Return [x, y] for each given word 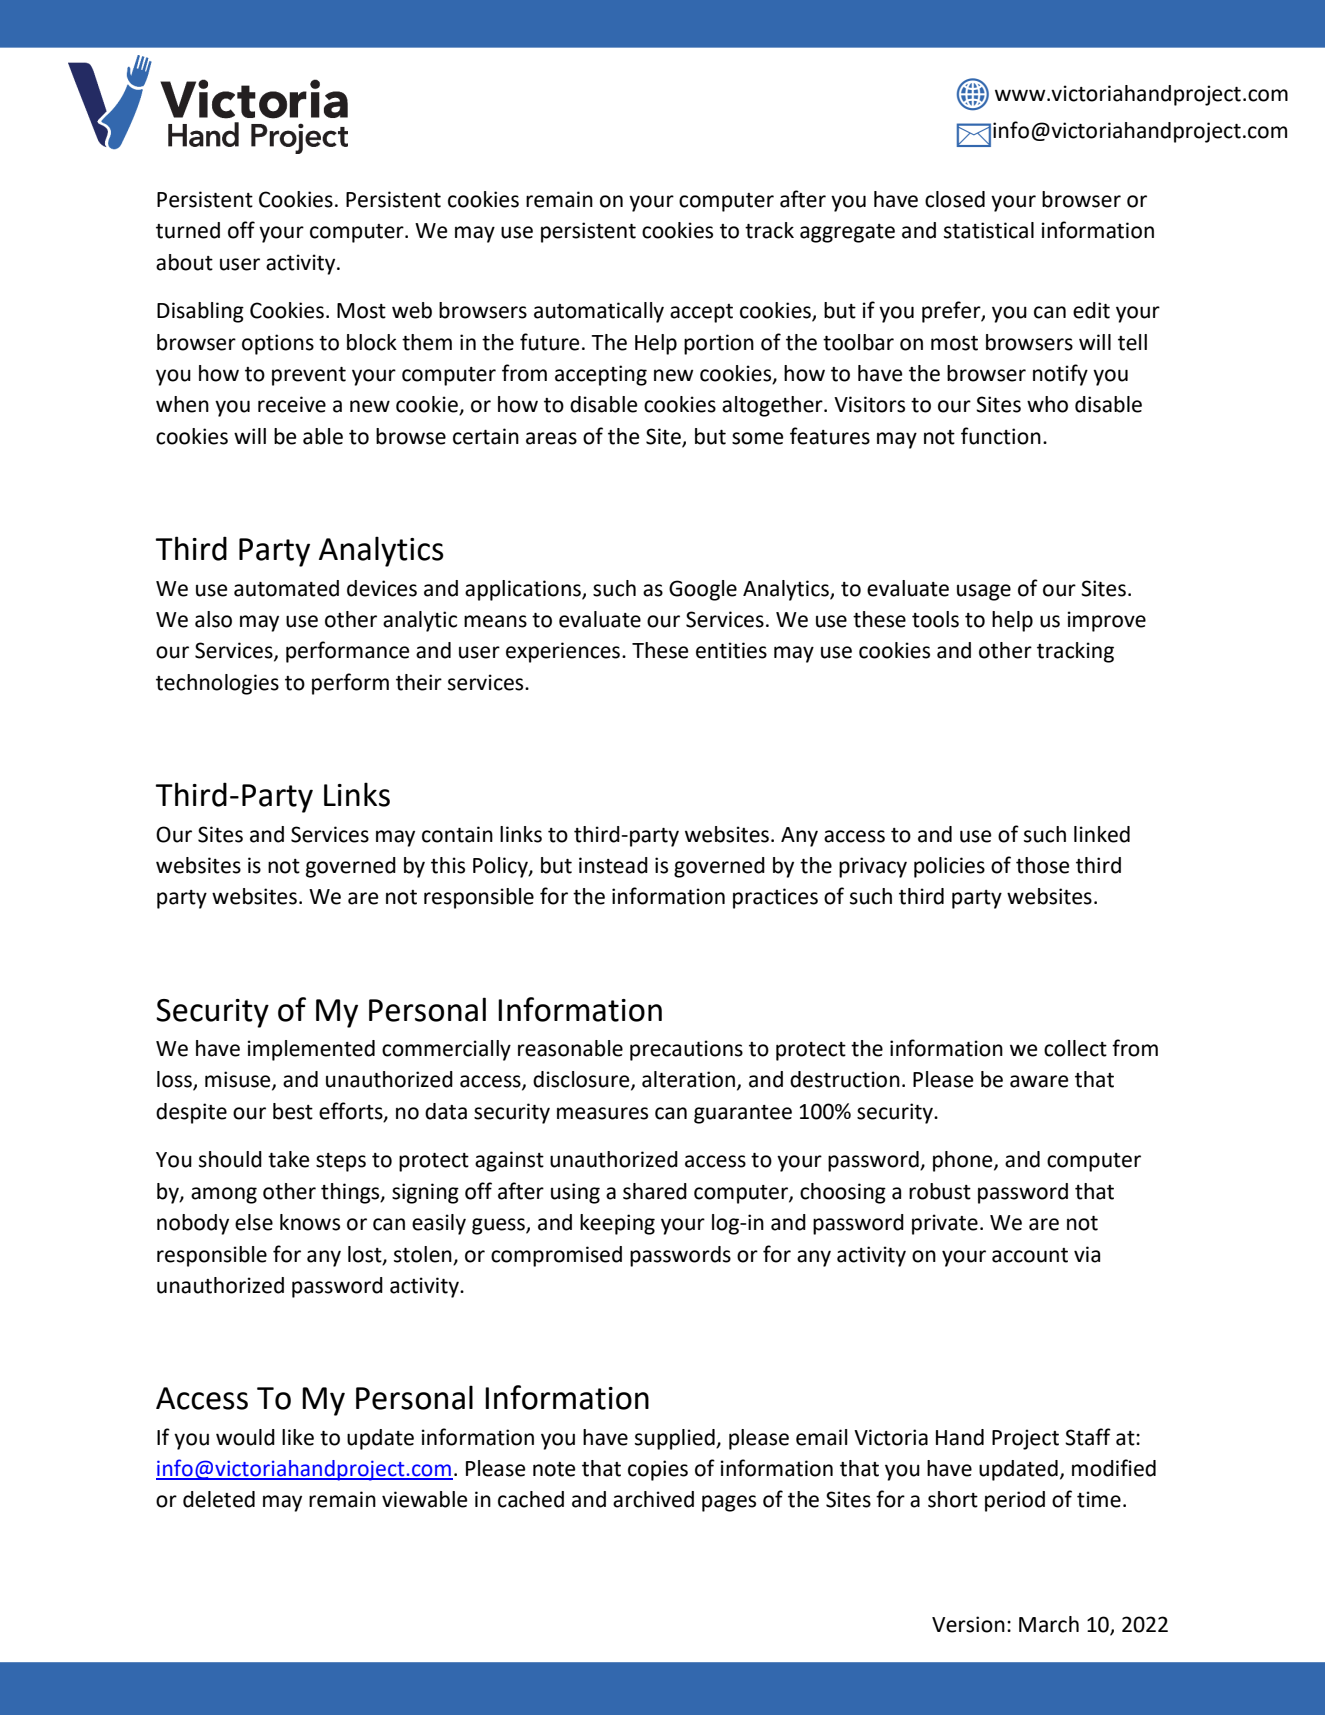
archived [653, 1499]
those [1043, 865]
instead [613, 865]
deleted [219, 1499]
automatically [599, 312]
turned [188, 230]
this [448, 865]
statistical [989, 230]
